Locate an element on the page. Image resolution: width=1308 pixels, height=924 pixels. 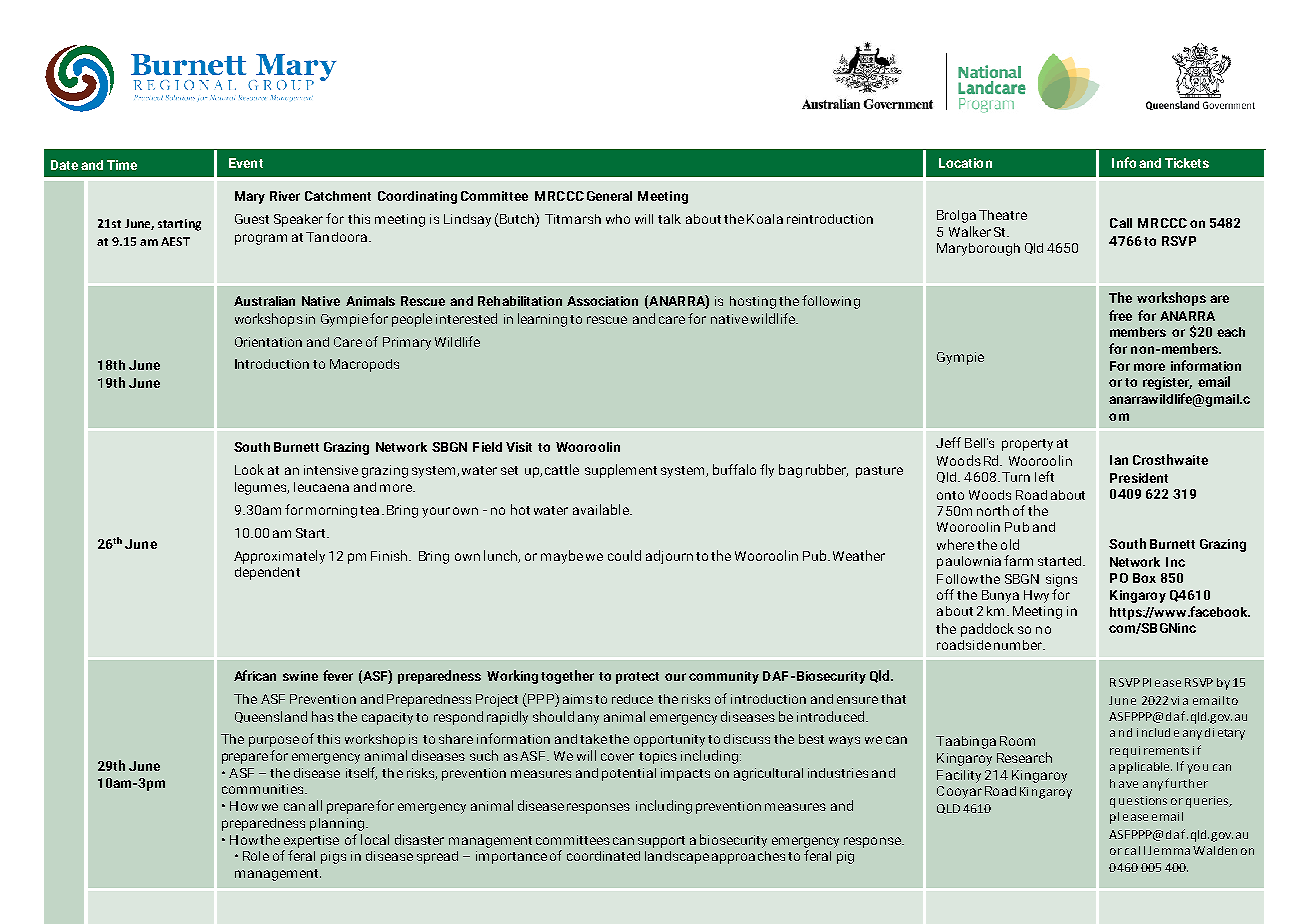
Orientation is located at coordinates (268, 342).
